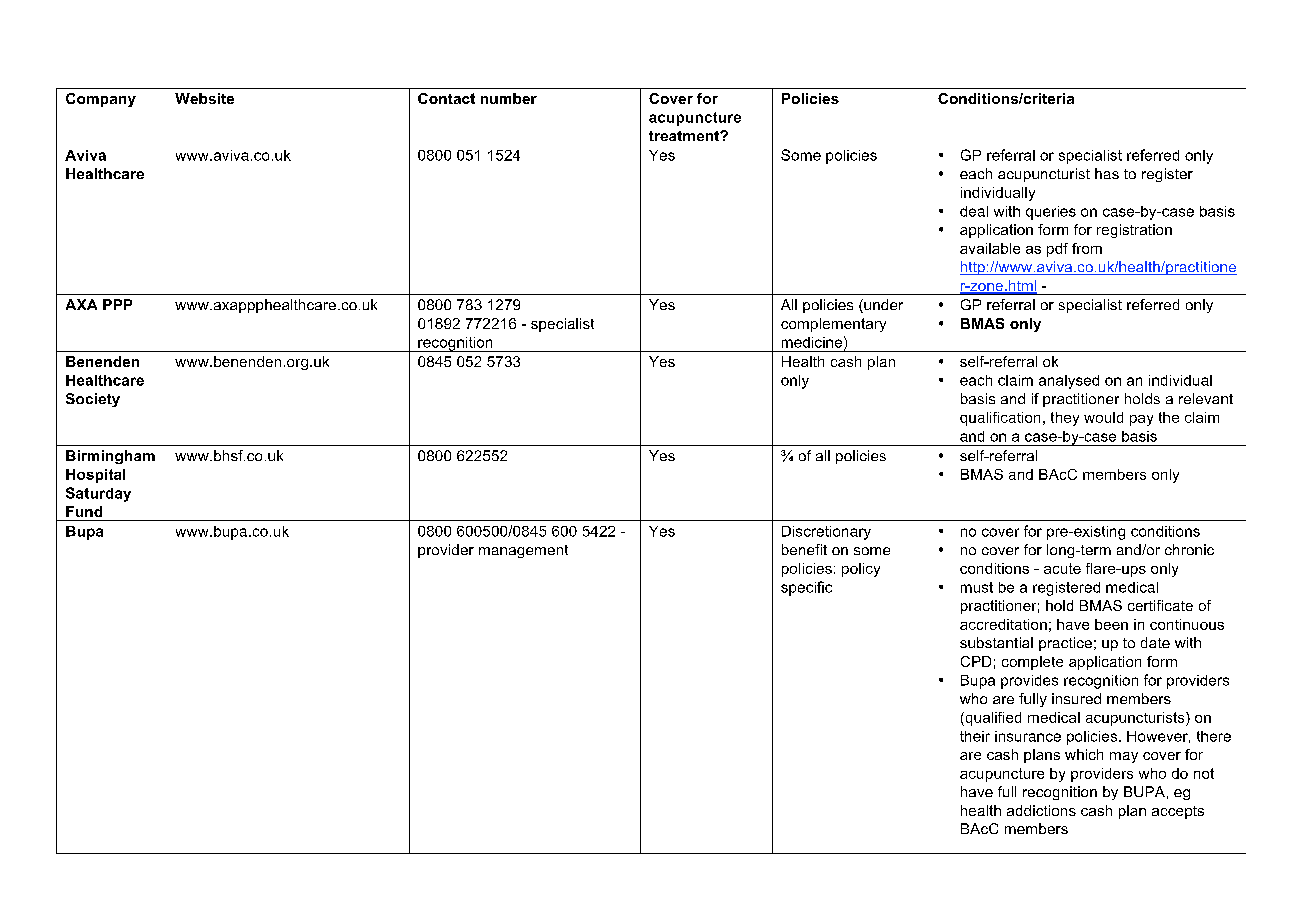 The width and height of the document is (1308, 924). I want to click on Website, so click(204, 98).
